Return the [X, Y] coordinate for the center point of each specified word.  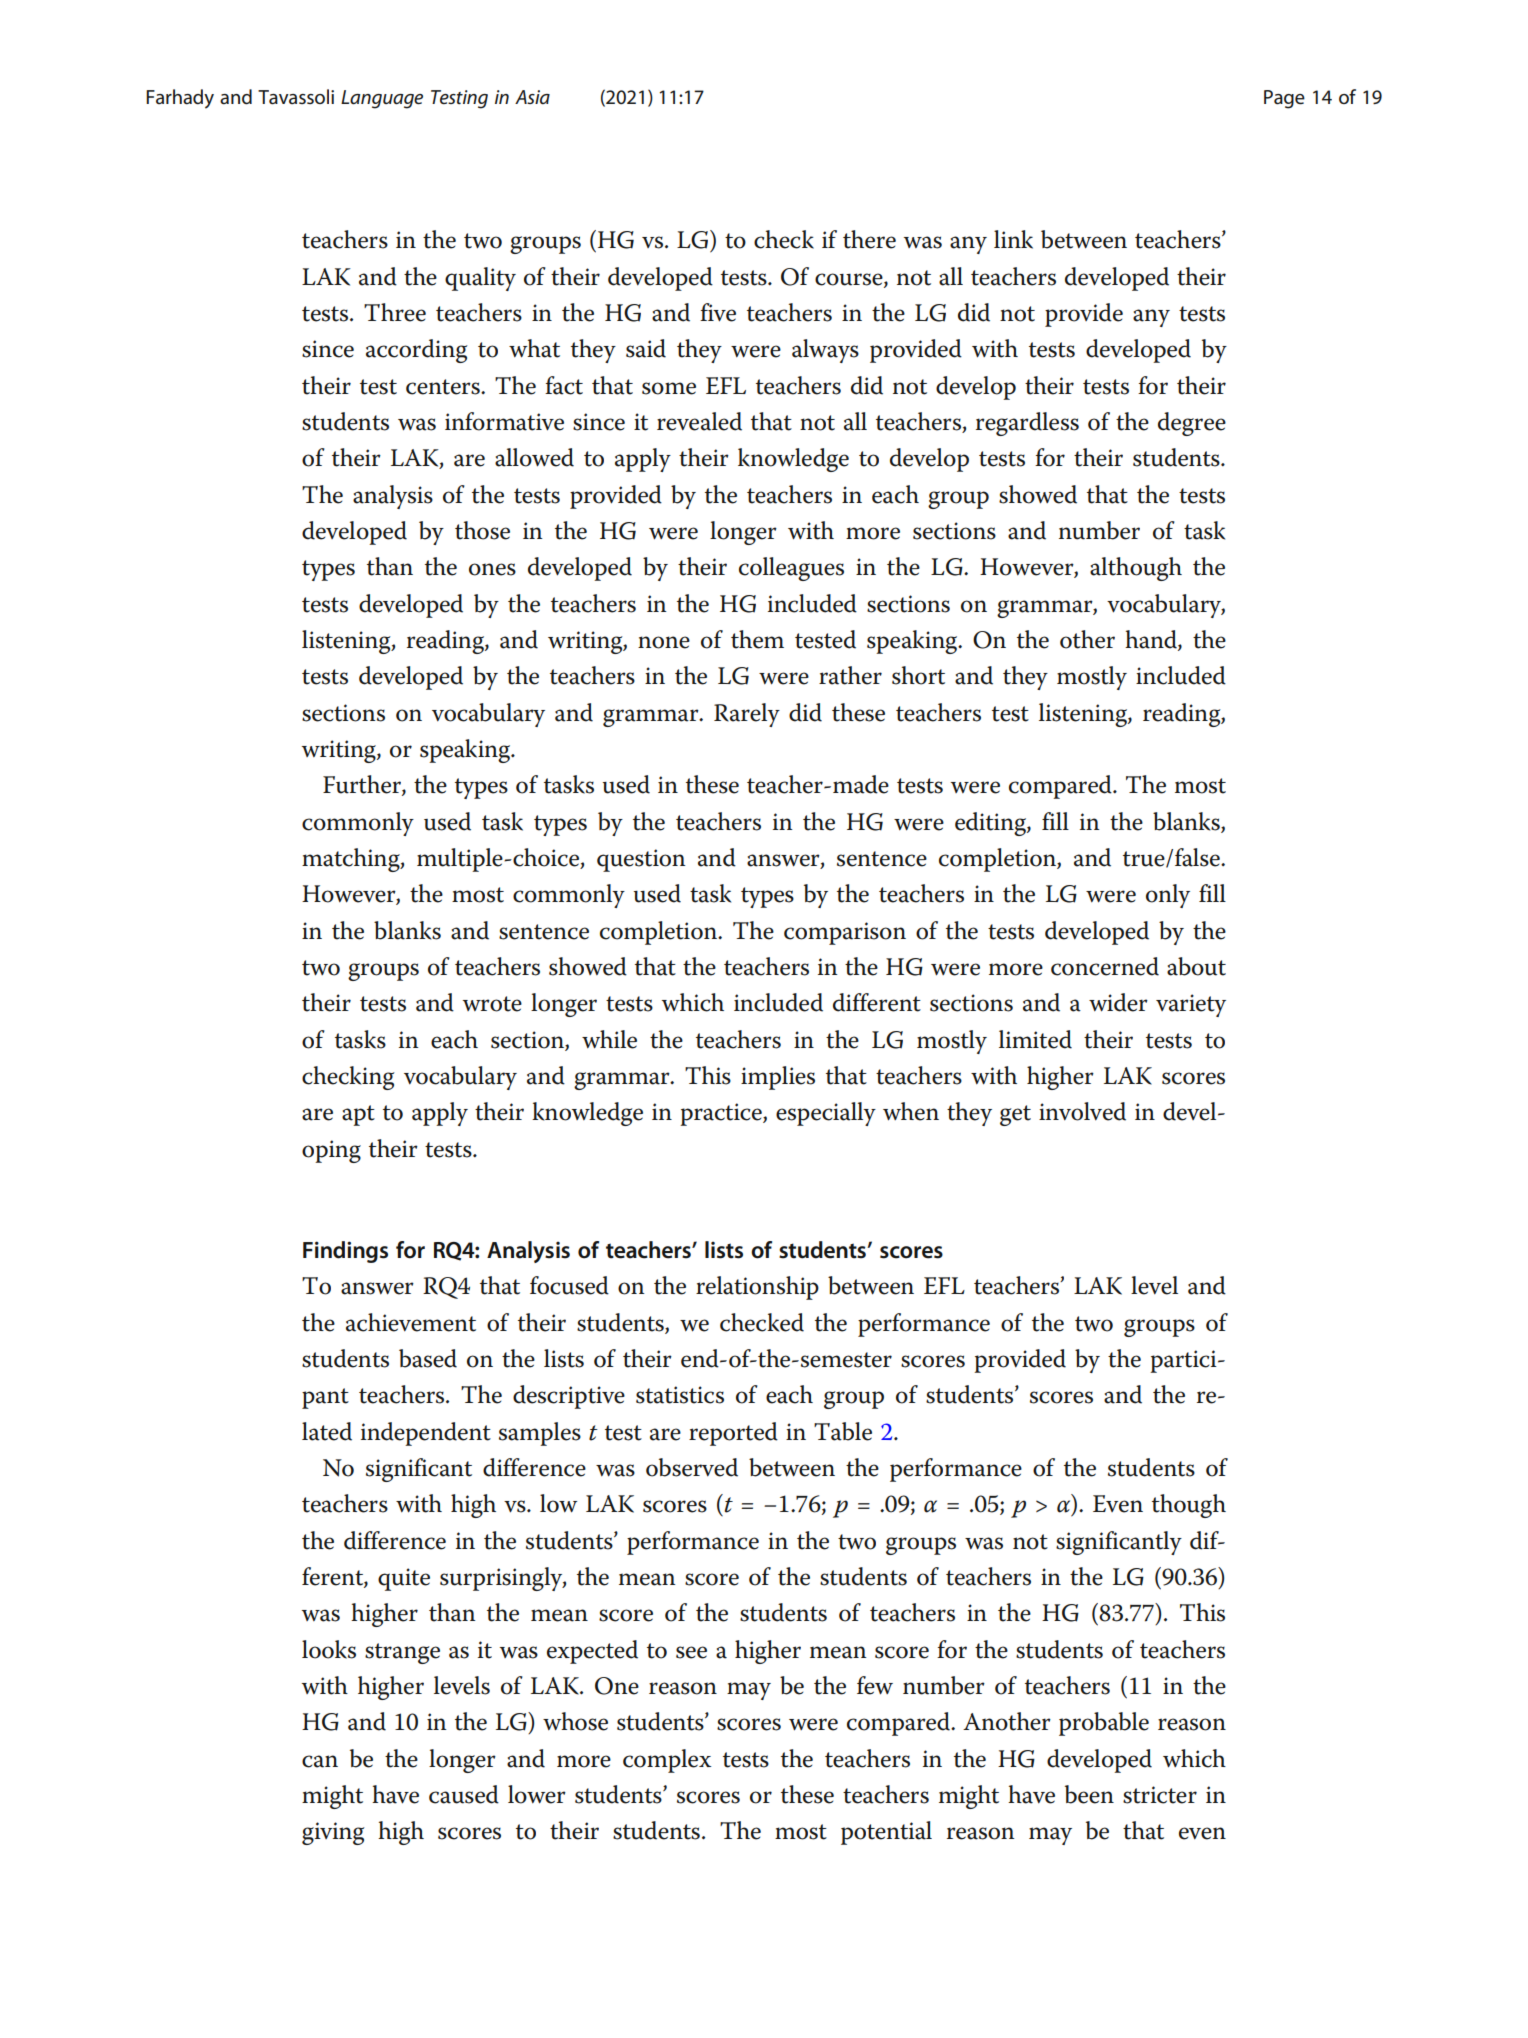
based [428, 1358]
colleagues [791, 569]
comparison [845, 933]
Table [843, 1431]
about [1196, 966]
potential [886, 1833]
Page [1284, 99]
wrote [492, 1004]
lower [537, 1794]
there [869, 239]
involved [1082, 1111]
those [482, 530]
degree [1192, 424]
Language [382, 99]
